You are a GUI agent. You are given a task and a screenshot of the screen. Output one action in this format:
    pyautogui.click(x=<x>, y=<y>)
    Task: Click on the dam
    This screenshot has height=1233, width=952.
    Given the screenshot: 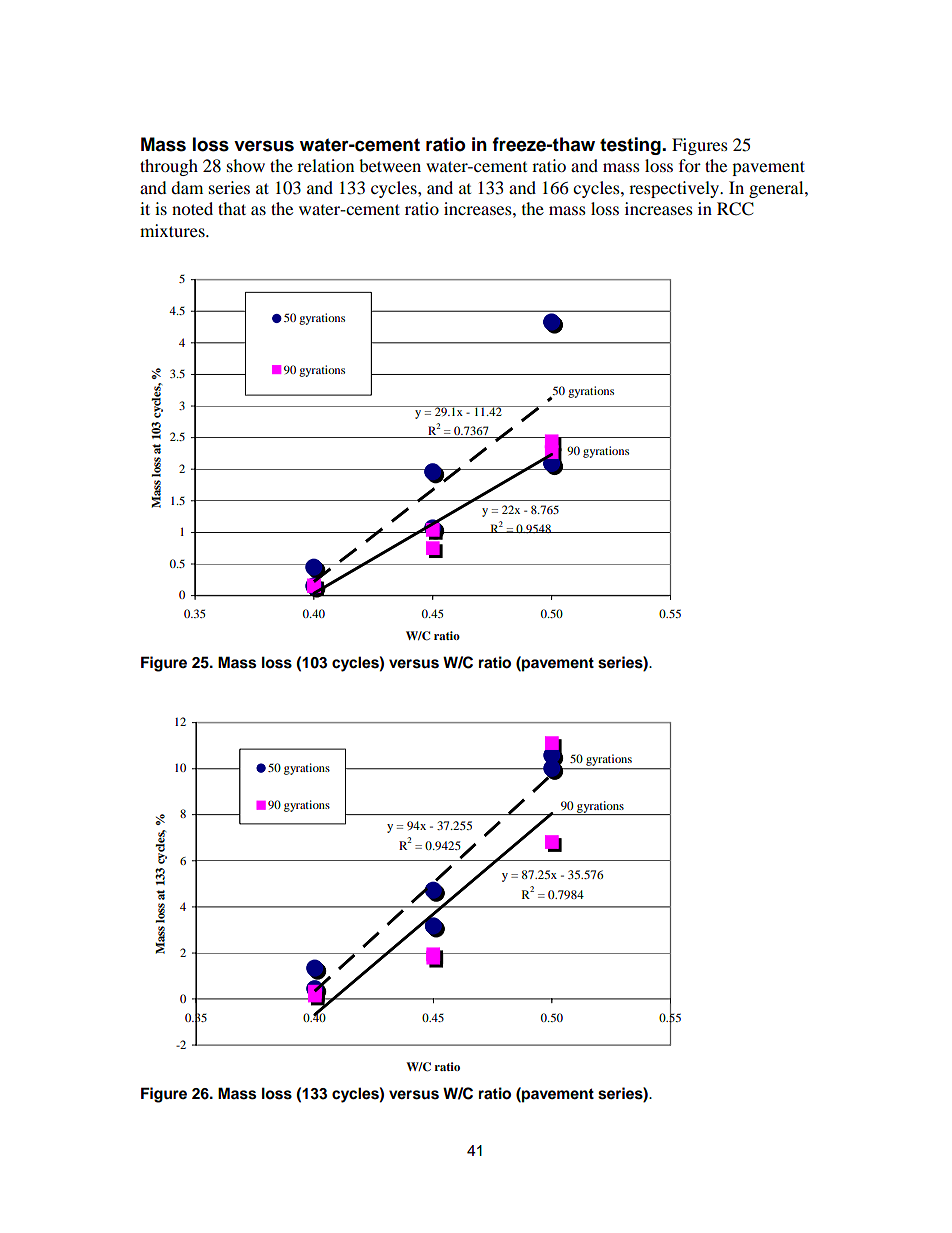 What is the action you would take?
    pyautogui.click(x=187, y=187)
